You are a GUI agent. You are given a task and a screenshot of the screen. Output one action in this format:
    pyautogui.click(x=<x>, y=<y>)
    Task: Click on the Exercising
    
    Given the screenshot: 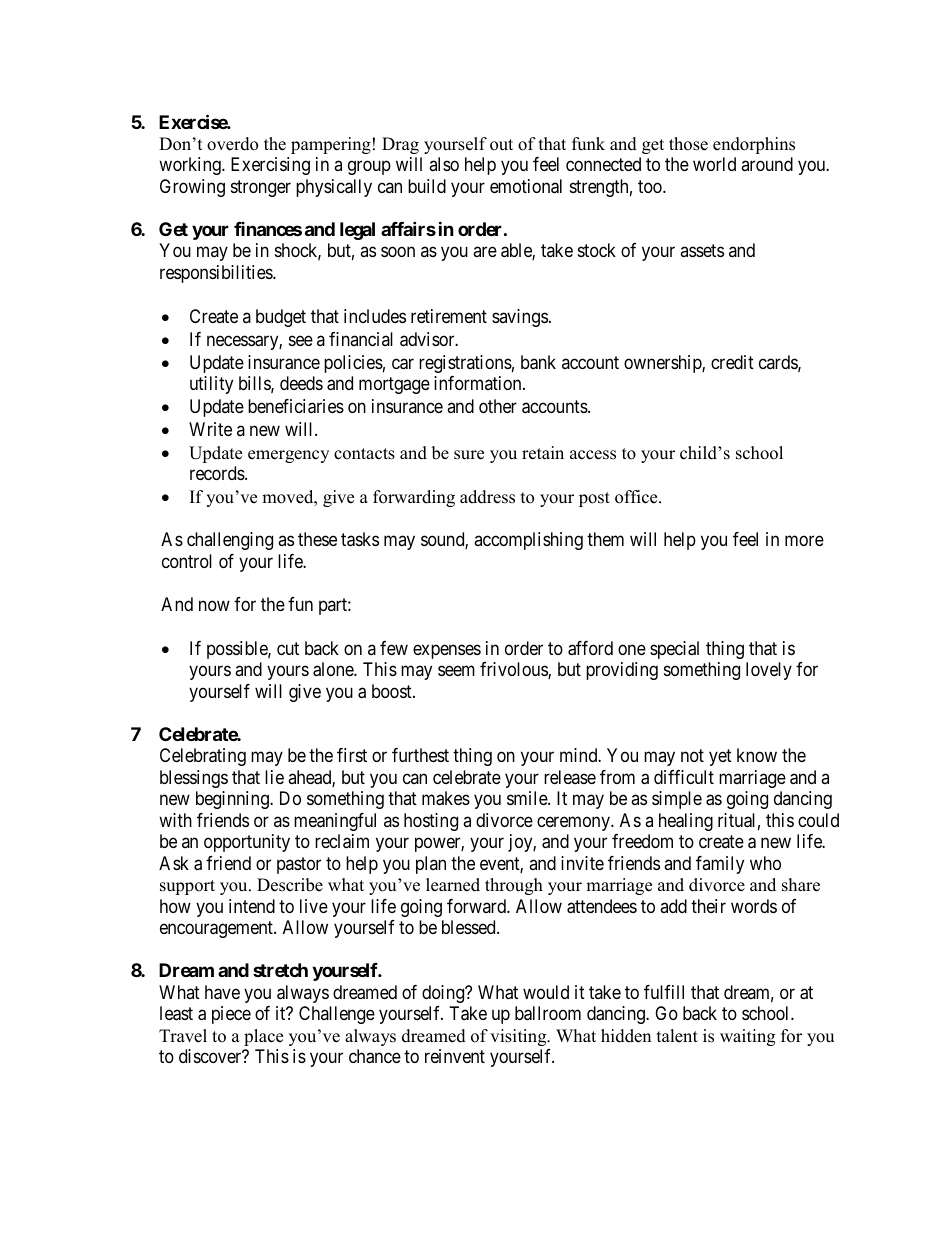 What is the action you would take?
    pyautogui.click(x=270, y=166)
